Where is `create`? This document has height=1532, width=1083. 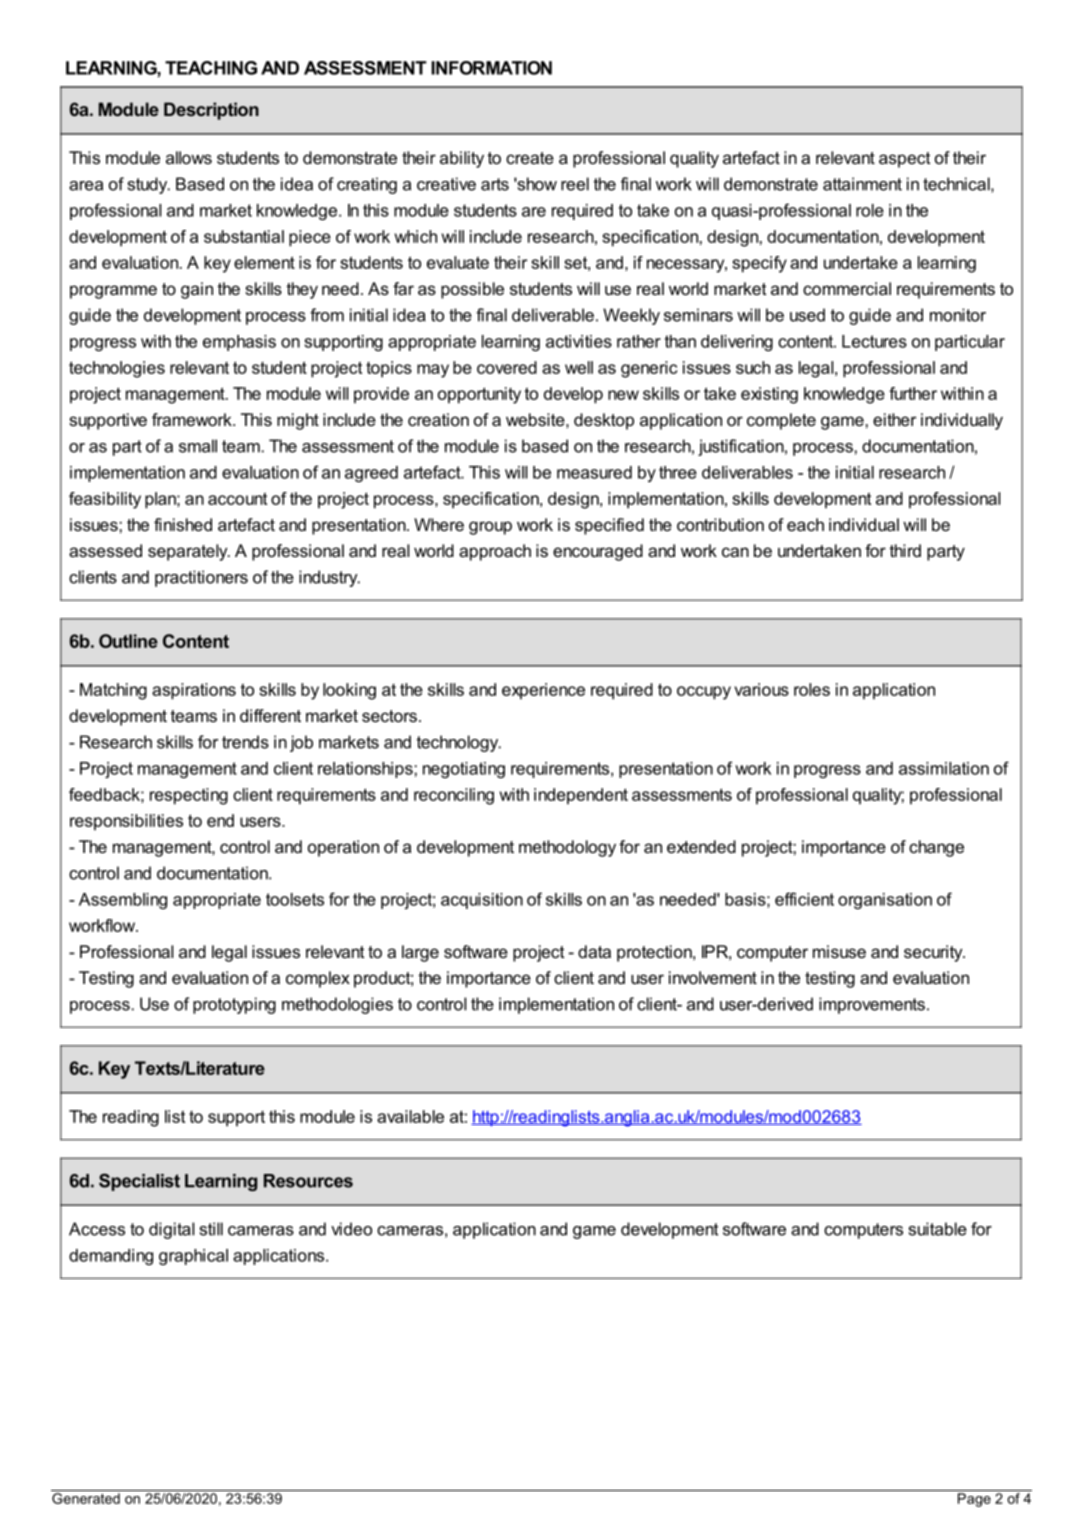 create is located at coordinates (530, 158).
